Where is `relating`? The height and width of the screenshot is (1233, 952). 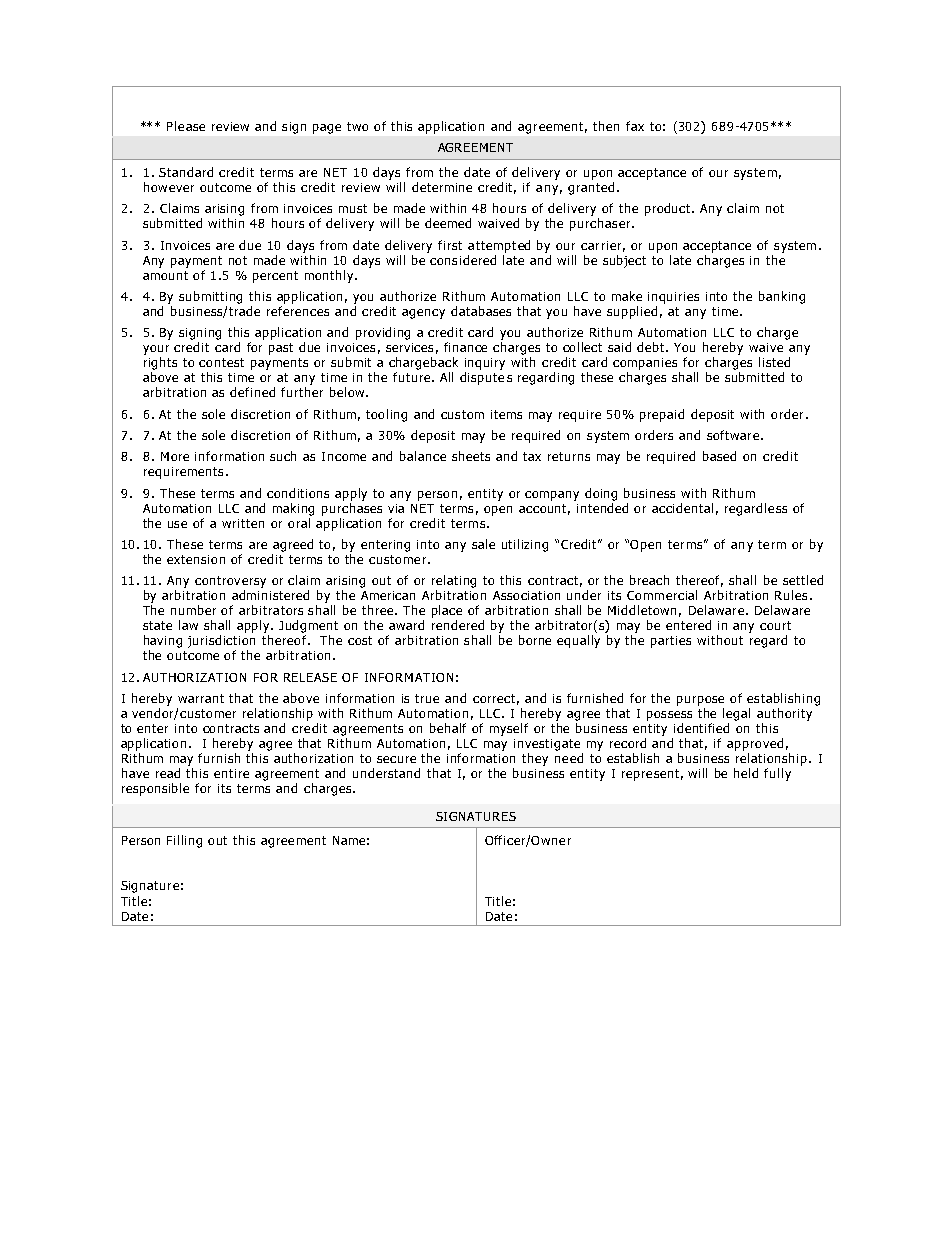
relating is located at coordinates (454, 581).
